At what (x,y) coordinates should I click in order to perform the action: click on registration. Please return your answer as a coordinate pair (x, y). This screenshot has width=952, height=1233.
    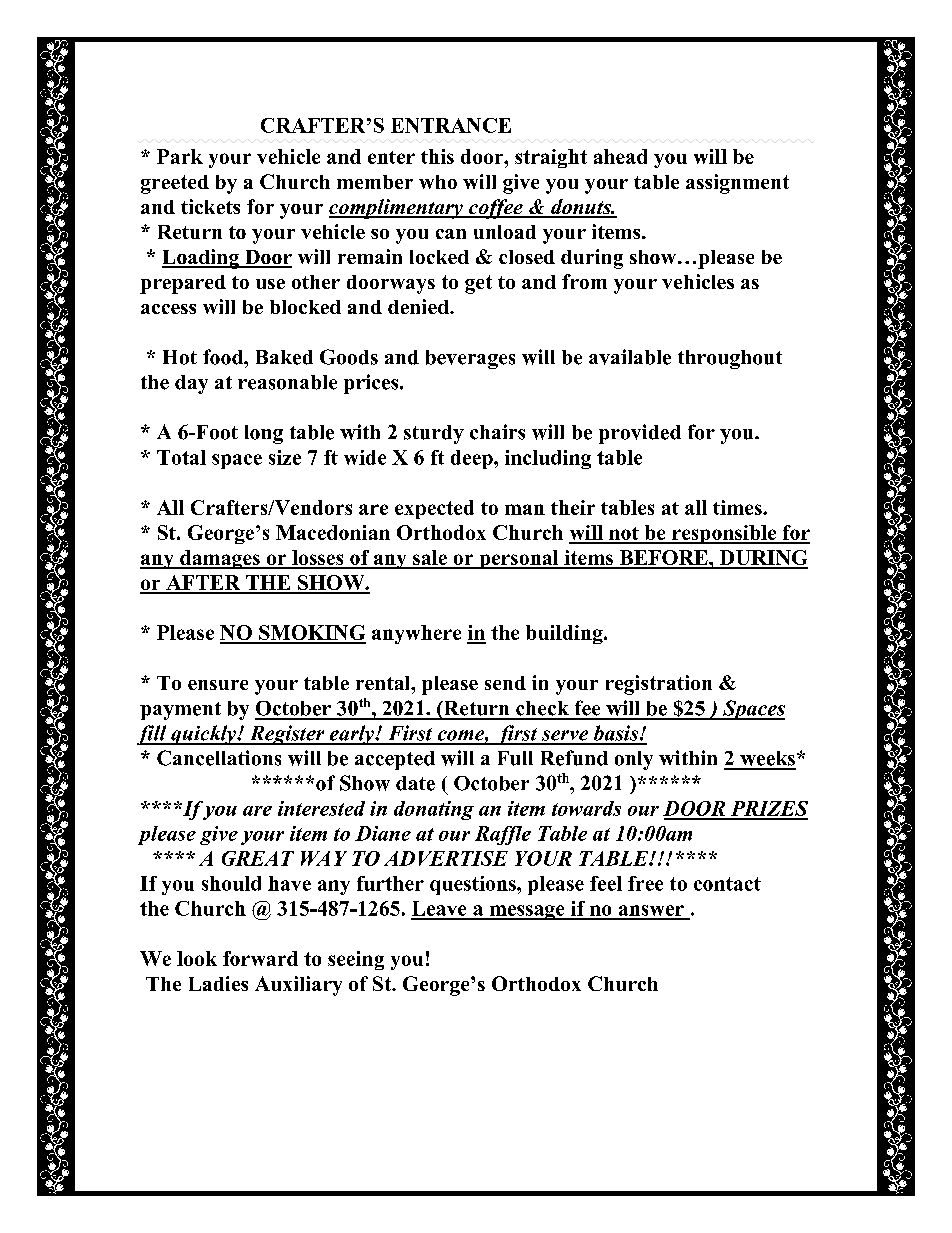
    Looking at the image, I should click on (659, 685).
